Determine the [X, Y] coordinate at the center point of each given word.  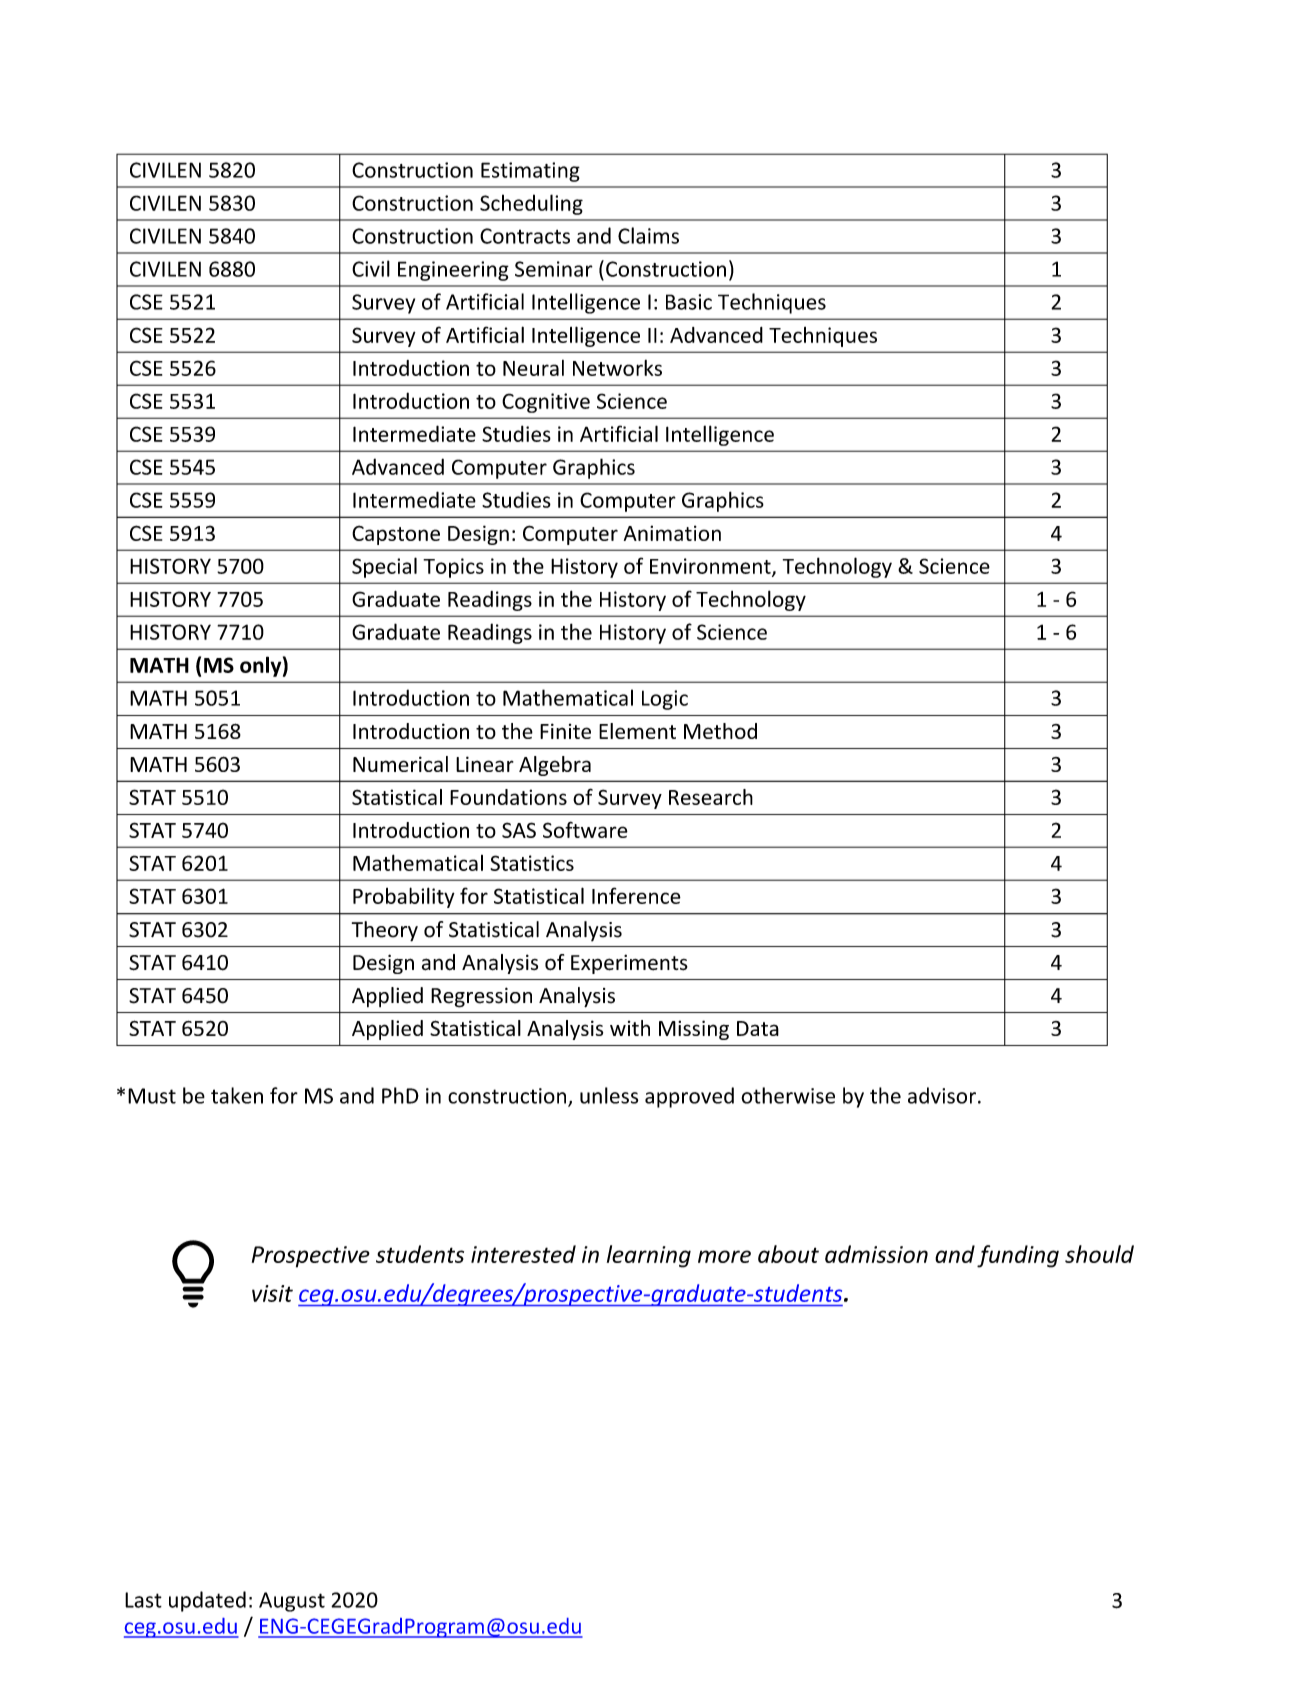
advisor [942, 1095]
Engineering [453, 271]
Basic [689, 302]
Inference [636, 895]
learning [649, 1256]
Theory [385, 931]
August [292, 1602]
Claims [648, 235]
